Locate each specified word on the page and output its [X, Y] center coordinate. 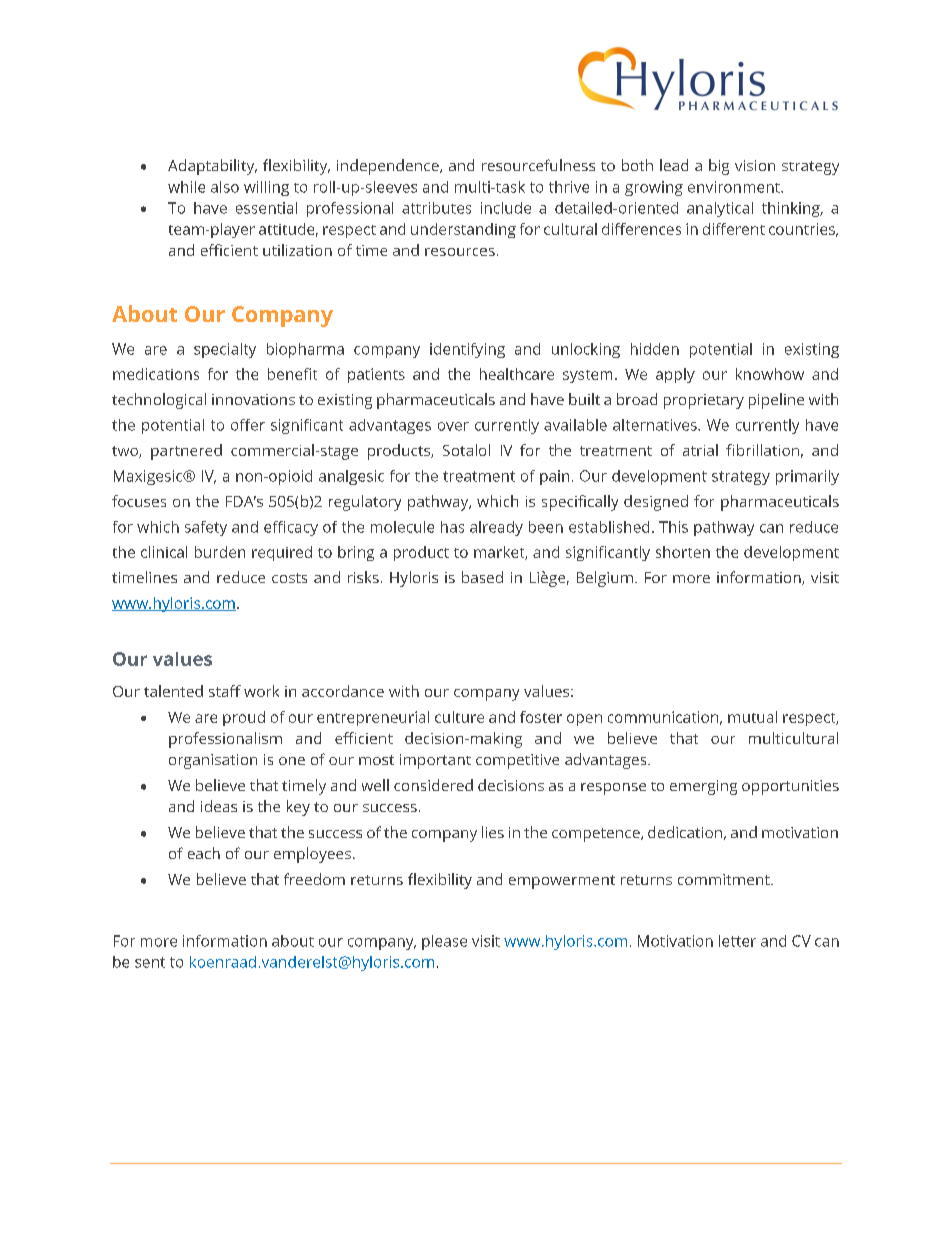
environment [735, 187]
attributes [436, 208]
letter [737, 941]
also [225, 187]
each [204, 853]
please [444, 942]
